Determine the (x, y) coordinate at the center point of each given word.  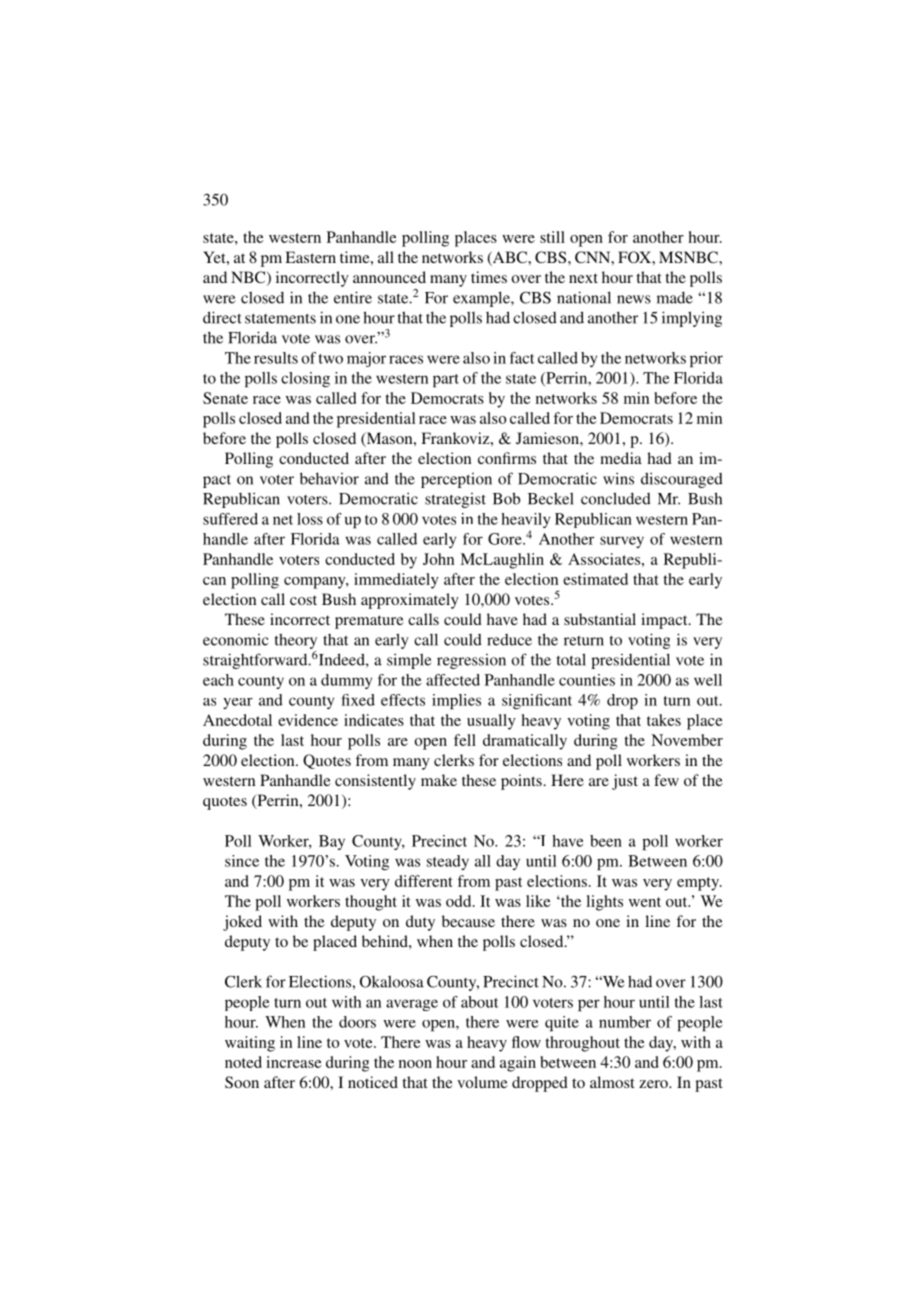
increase (294, 1062)
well (708, 680)
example (482, 299)
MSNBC (689, 257)
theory (296, 641)
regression (471, 661)
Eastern (310, 257)
